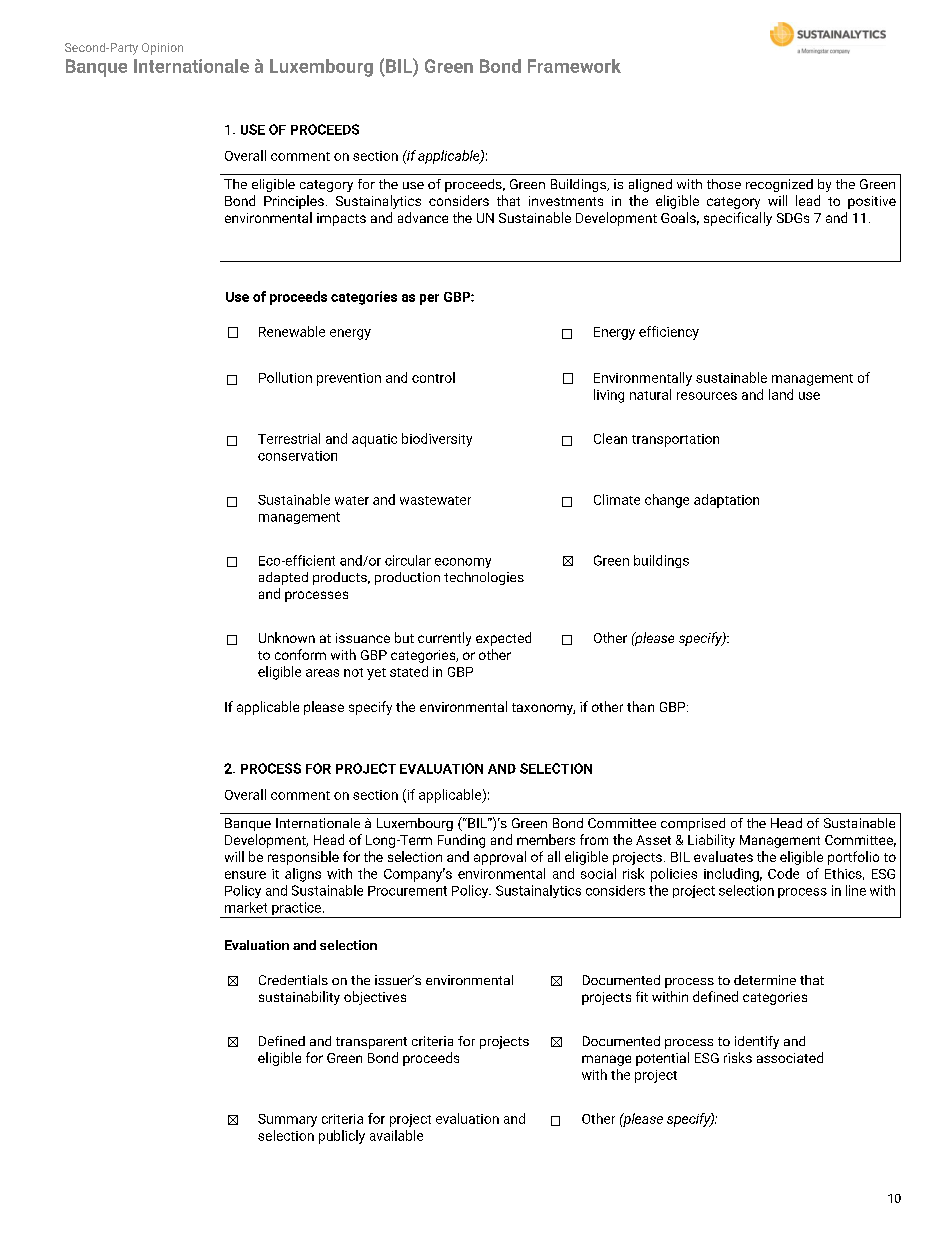 This screenshot has height=1233, width=952. I want to click on those, so click(724, 184).
